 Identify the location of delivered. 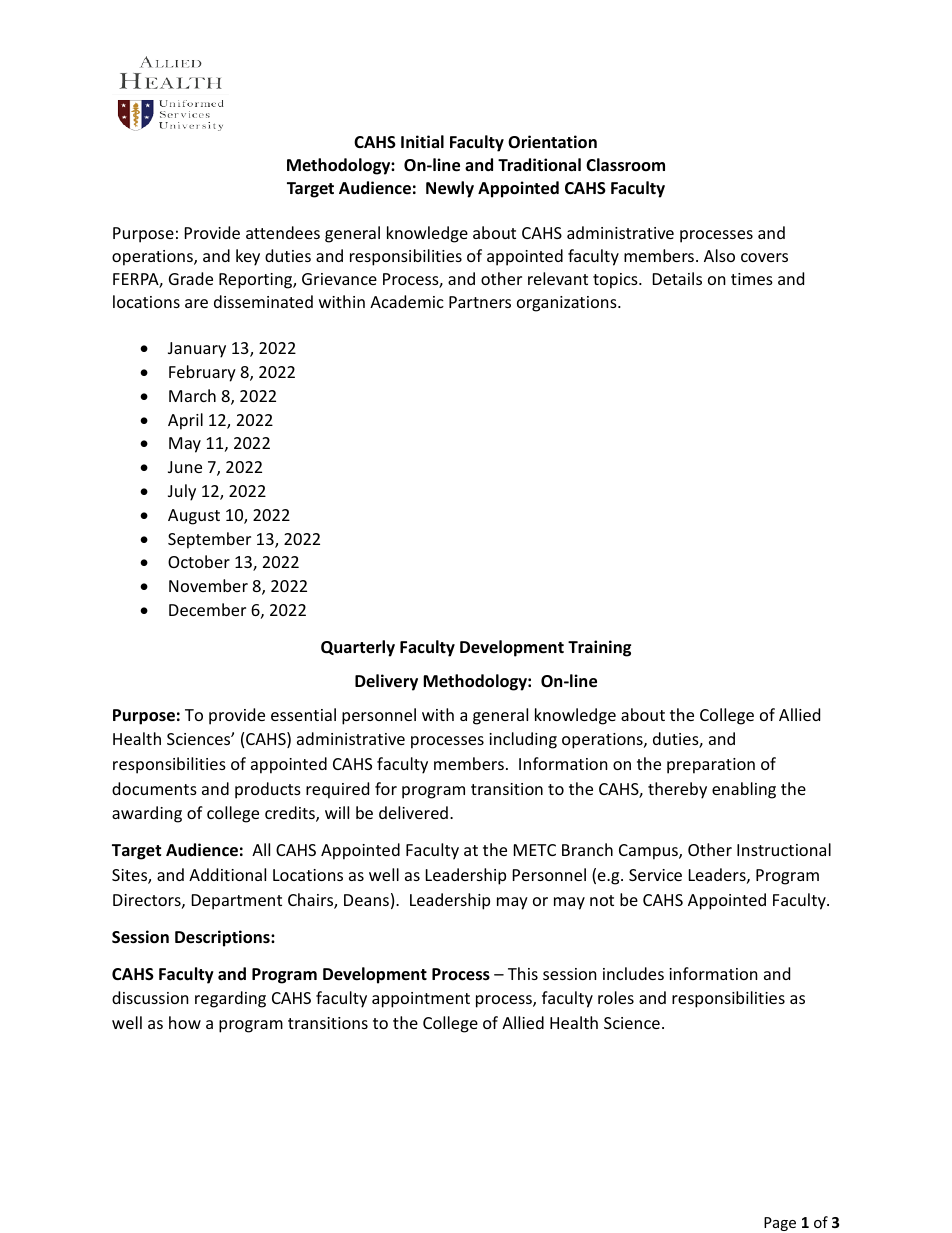
(413, 812).
